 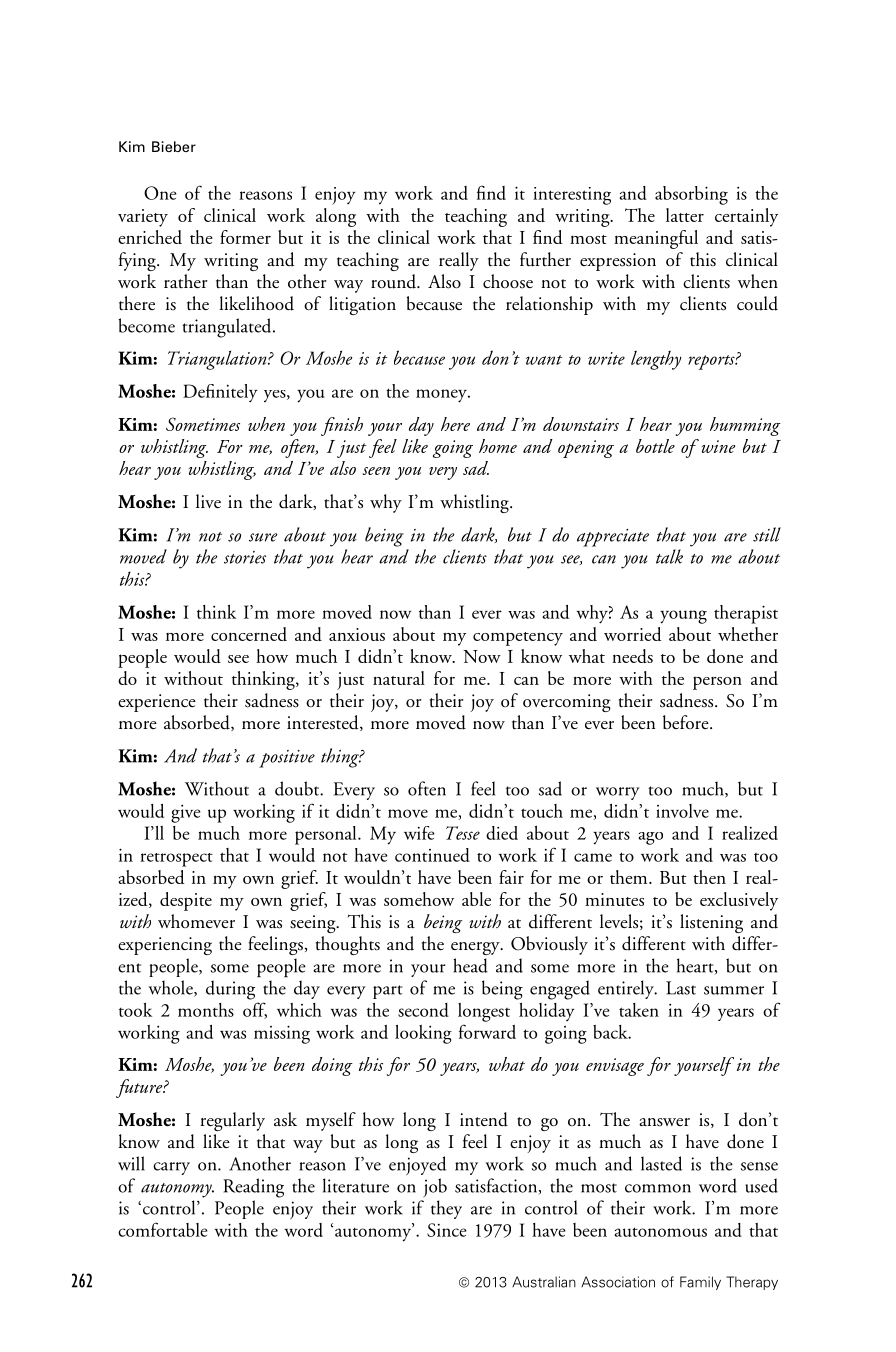 I want to click on interesting, so click(x=572, y=196).
